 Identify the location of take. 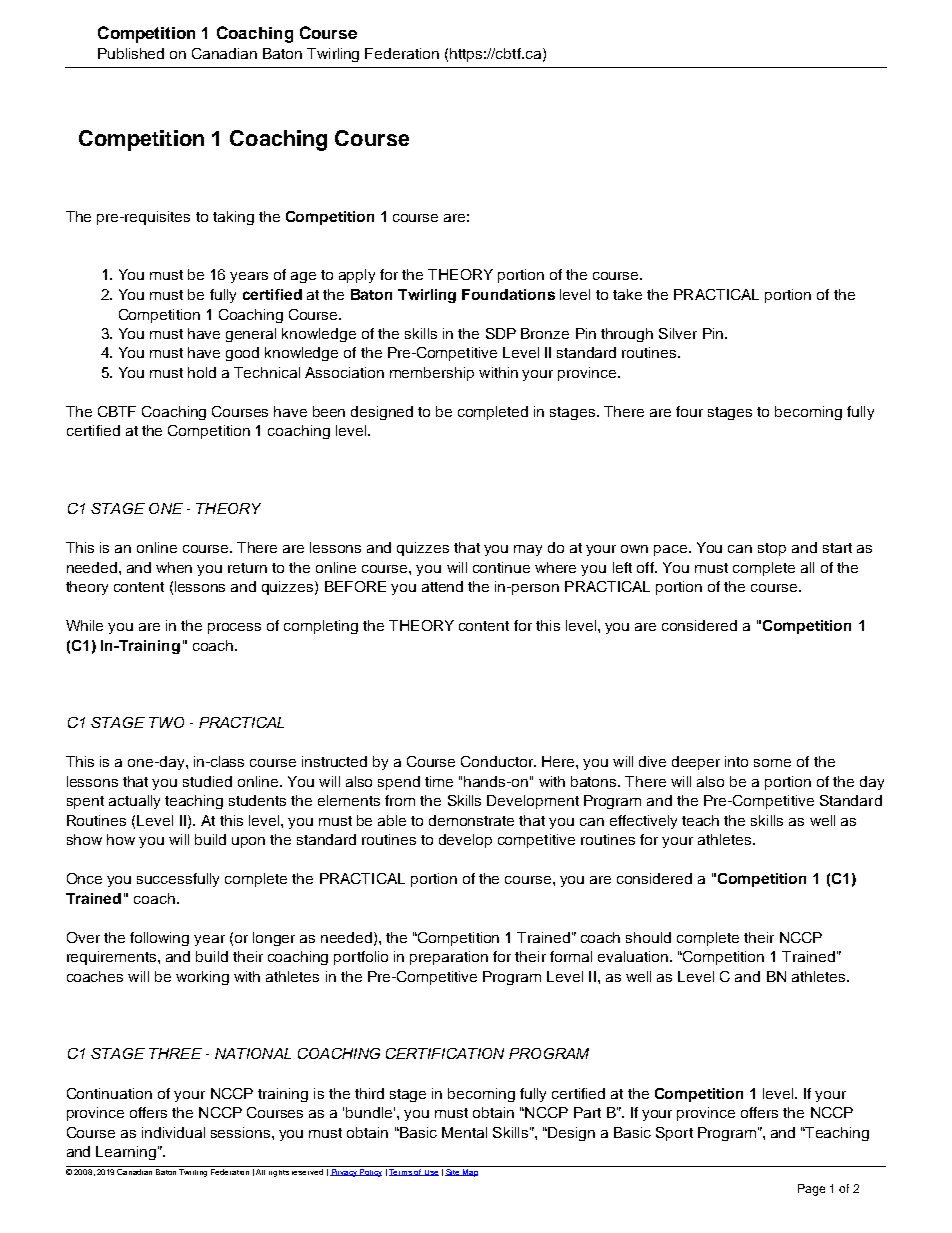
(627, 294).
